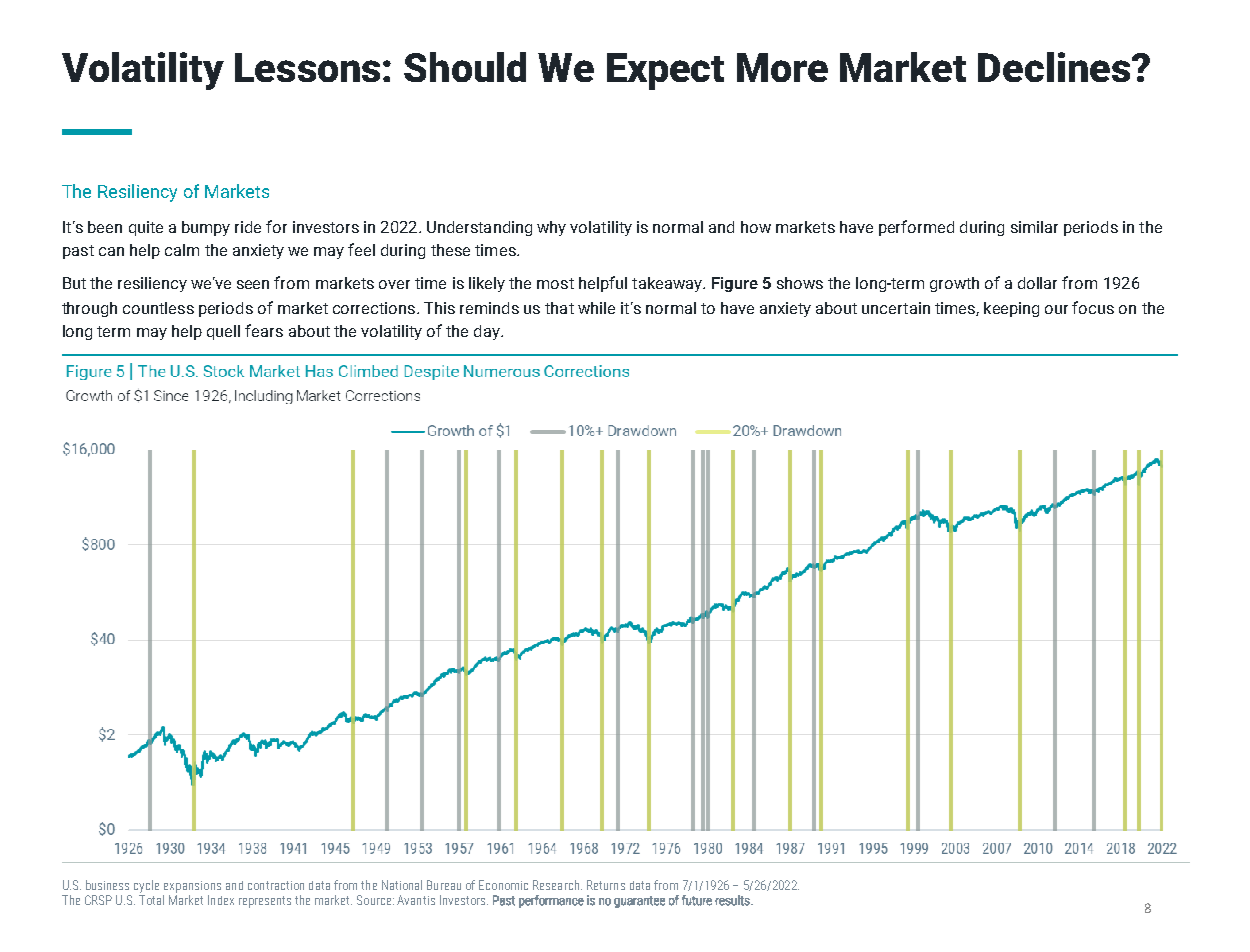 This screenshot has height=952, width=1250. What do you see at coordinates (307, 67) in the screenshot?
I see `Lessons` at bounding box center [307, 67].
